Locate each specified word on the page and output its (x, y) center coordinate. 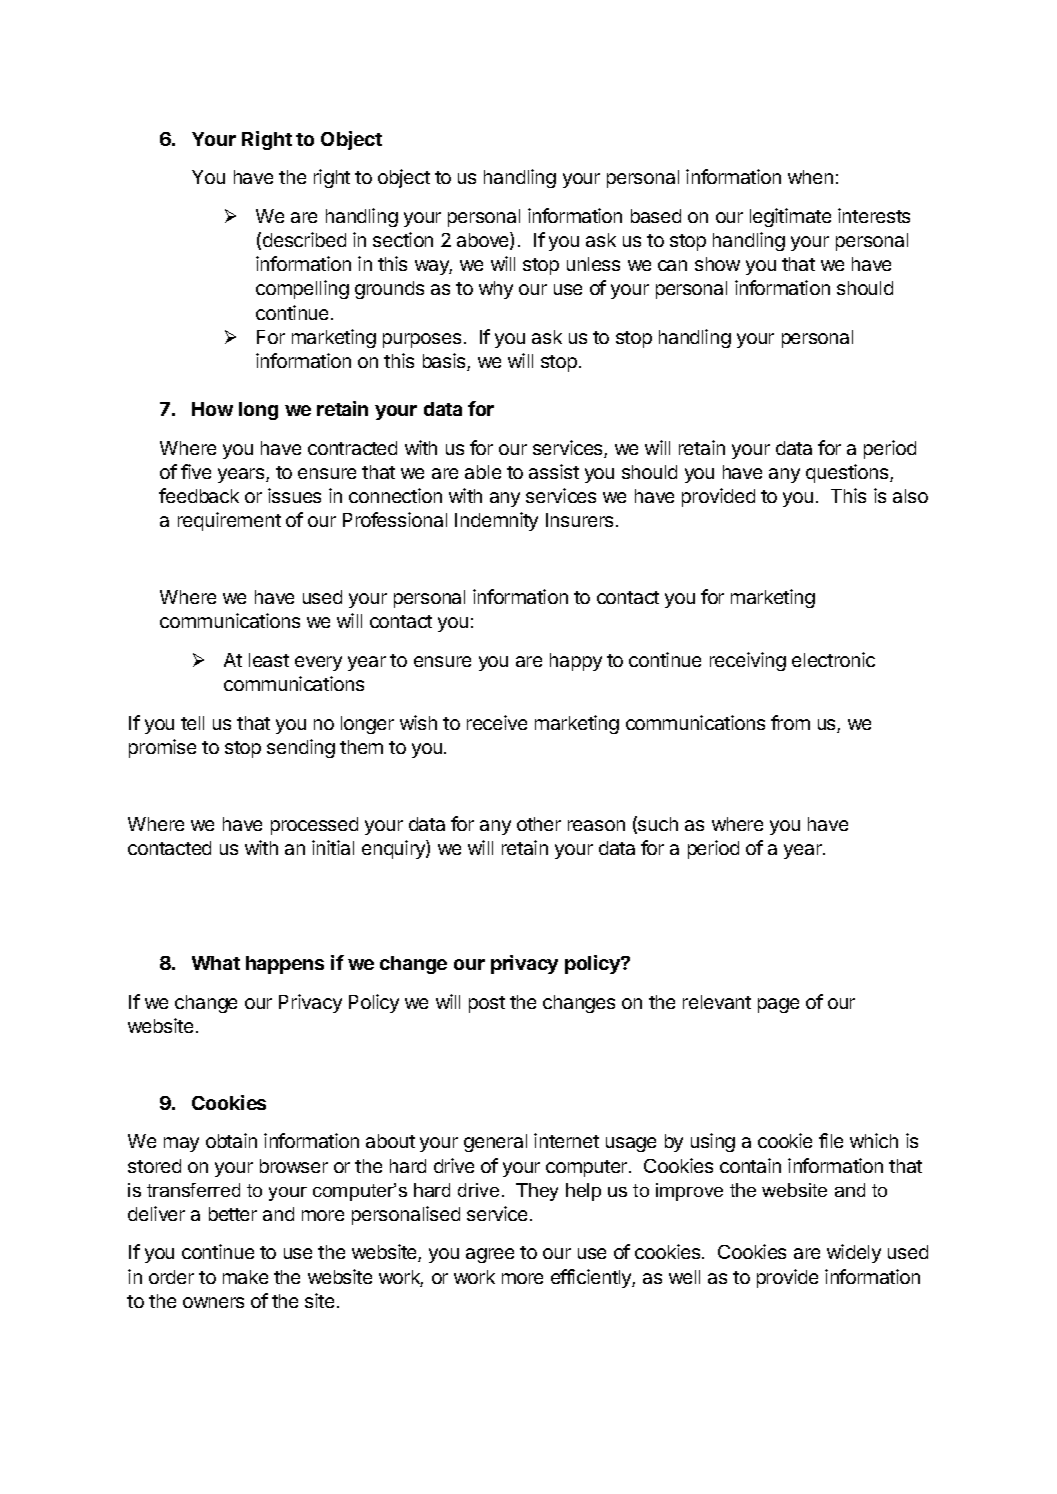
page (778, 1005)
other (539, 824)
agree (490, 1255)
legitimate (790, 217)
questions (848, 473)
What (216, 963)
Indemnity (496, 521)
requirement (229, 521)
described (304, 239)
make (245, 1277)
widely (854, 1253)
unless (593, 264)
